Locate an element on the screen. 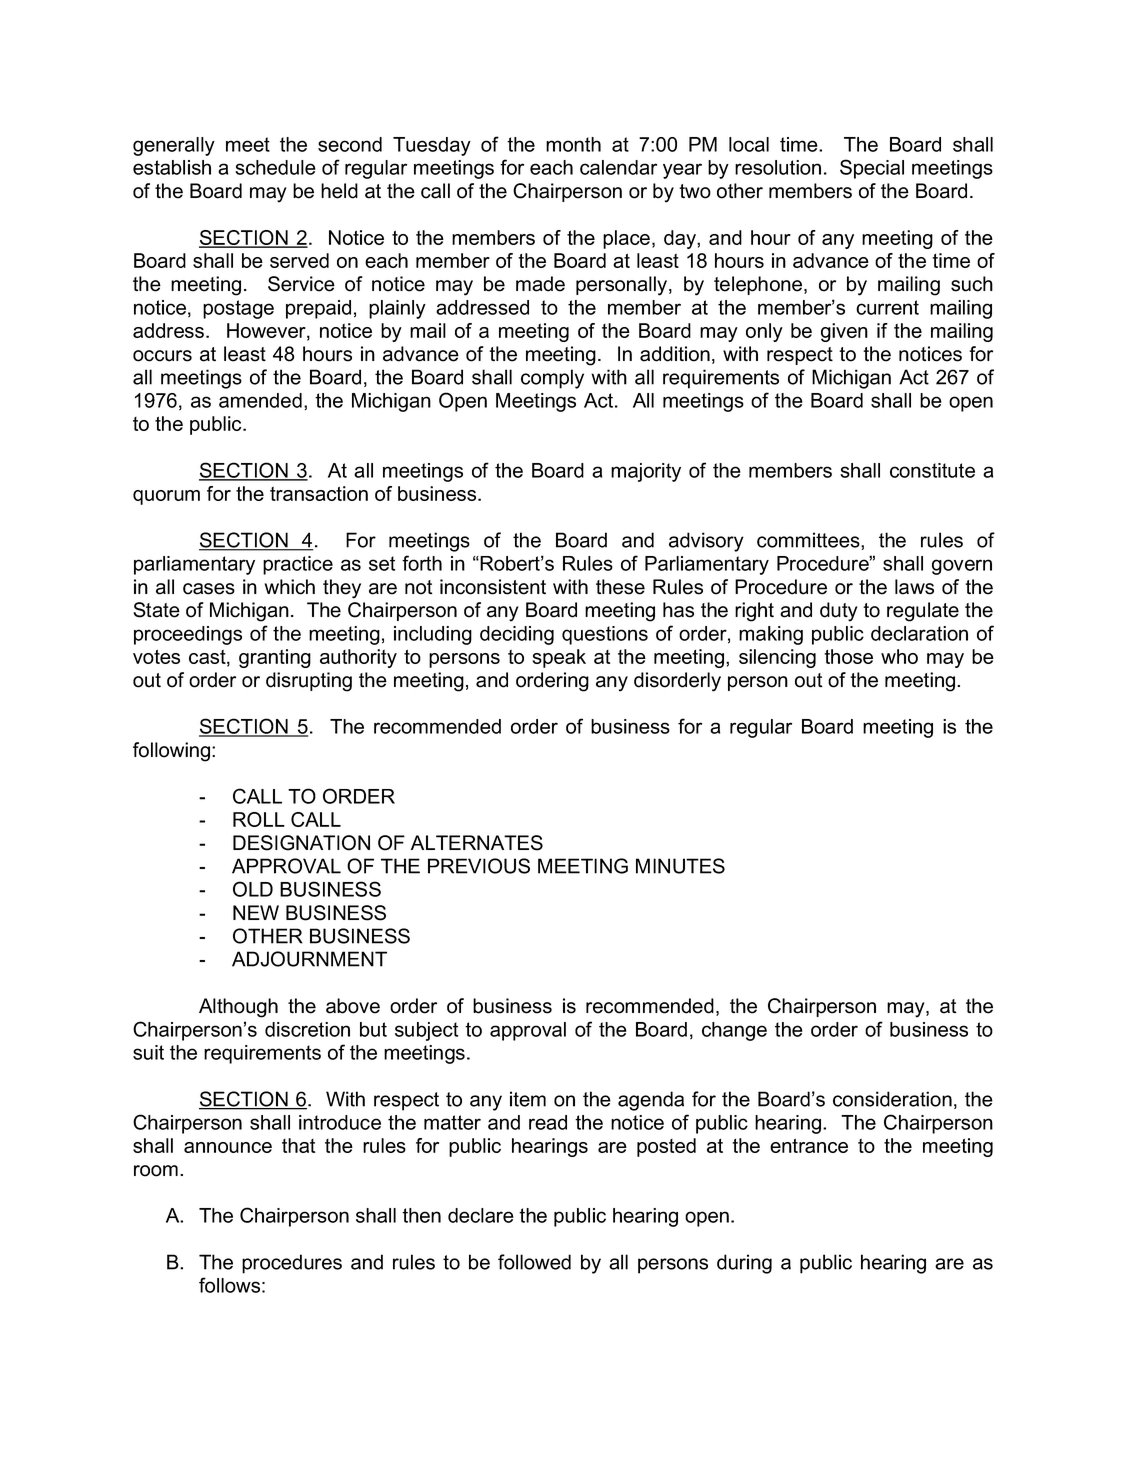 The width and height of the screenshot is (1127, 1458). change is located at coordinates (734, 1031).
